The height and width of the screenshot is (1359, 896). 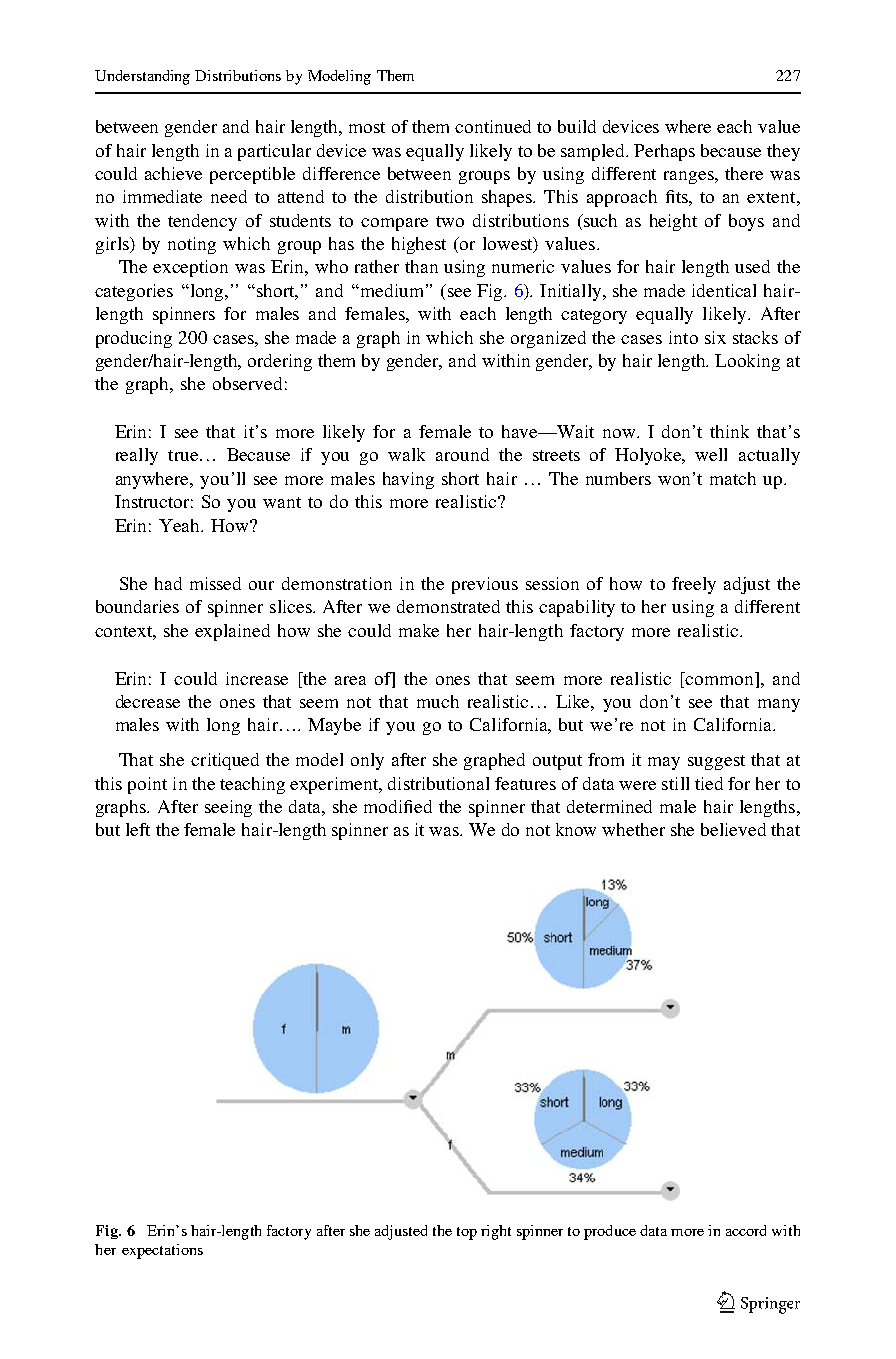 I want to click on Perhaps, so click(x=664, y=152).
